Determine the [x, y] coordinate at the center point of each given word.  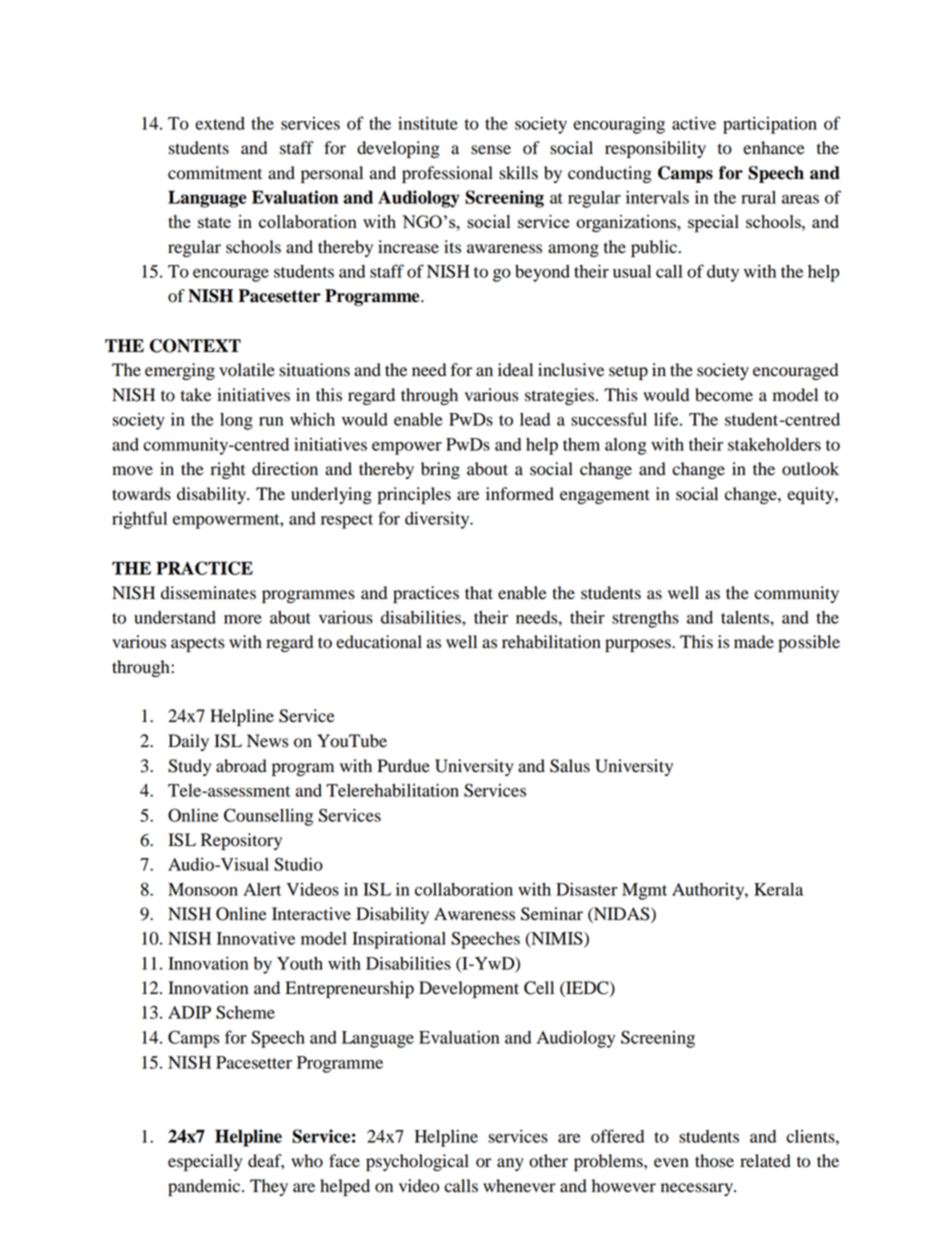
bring [440, 470]
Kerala [778, 889]
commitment [215, 173]
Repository [241, 841]
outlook [810, 469]
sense [491, 150]
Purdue [403, 766]
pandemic [205, 1187]
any [510, 1164]
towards [141, 494]
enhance [774, 148]
